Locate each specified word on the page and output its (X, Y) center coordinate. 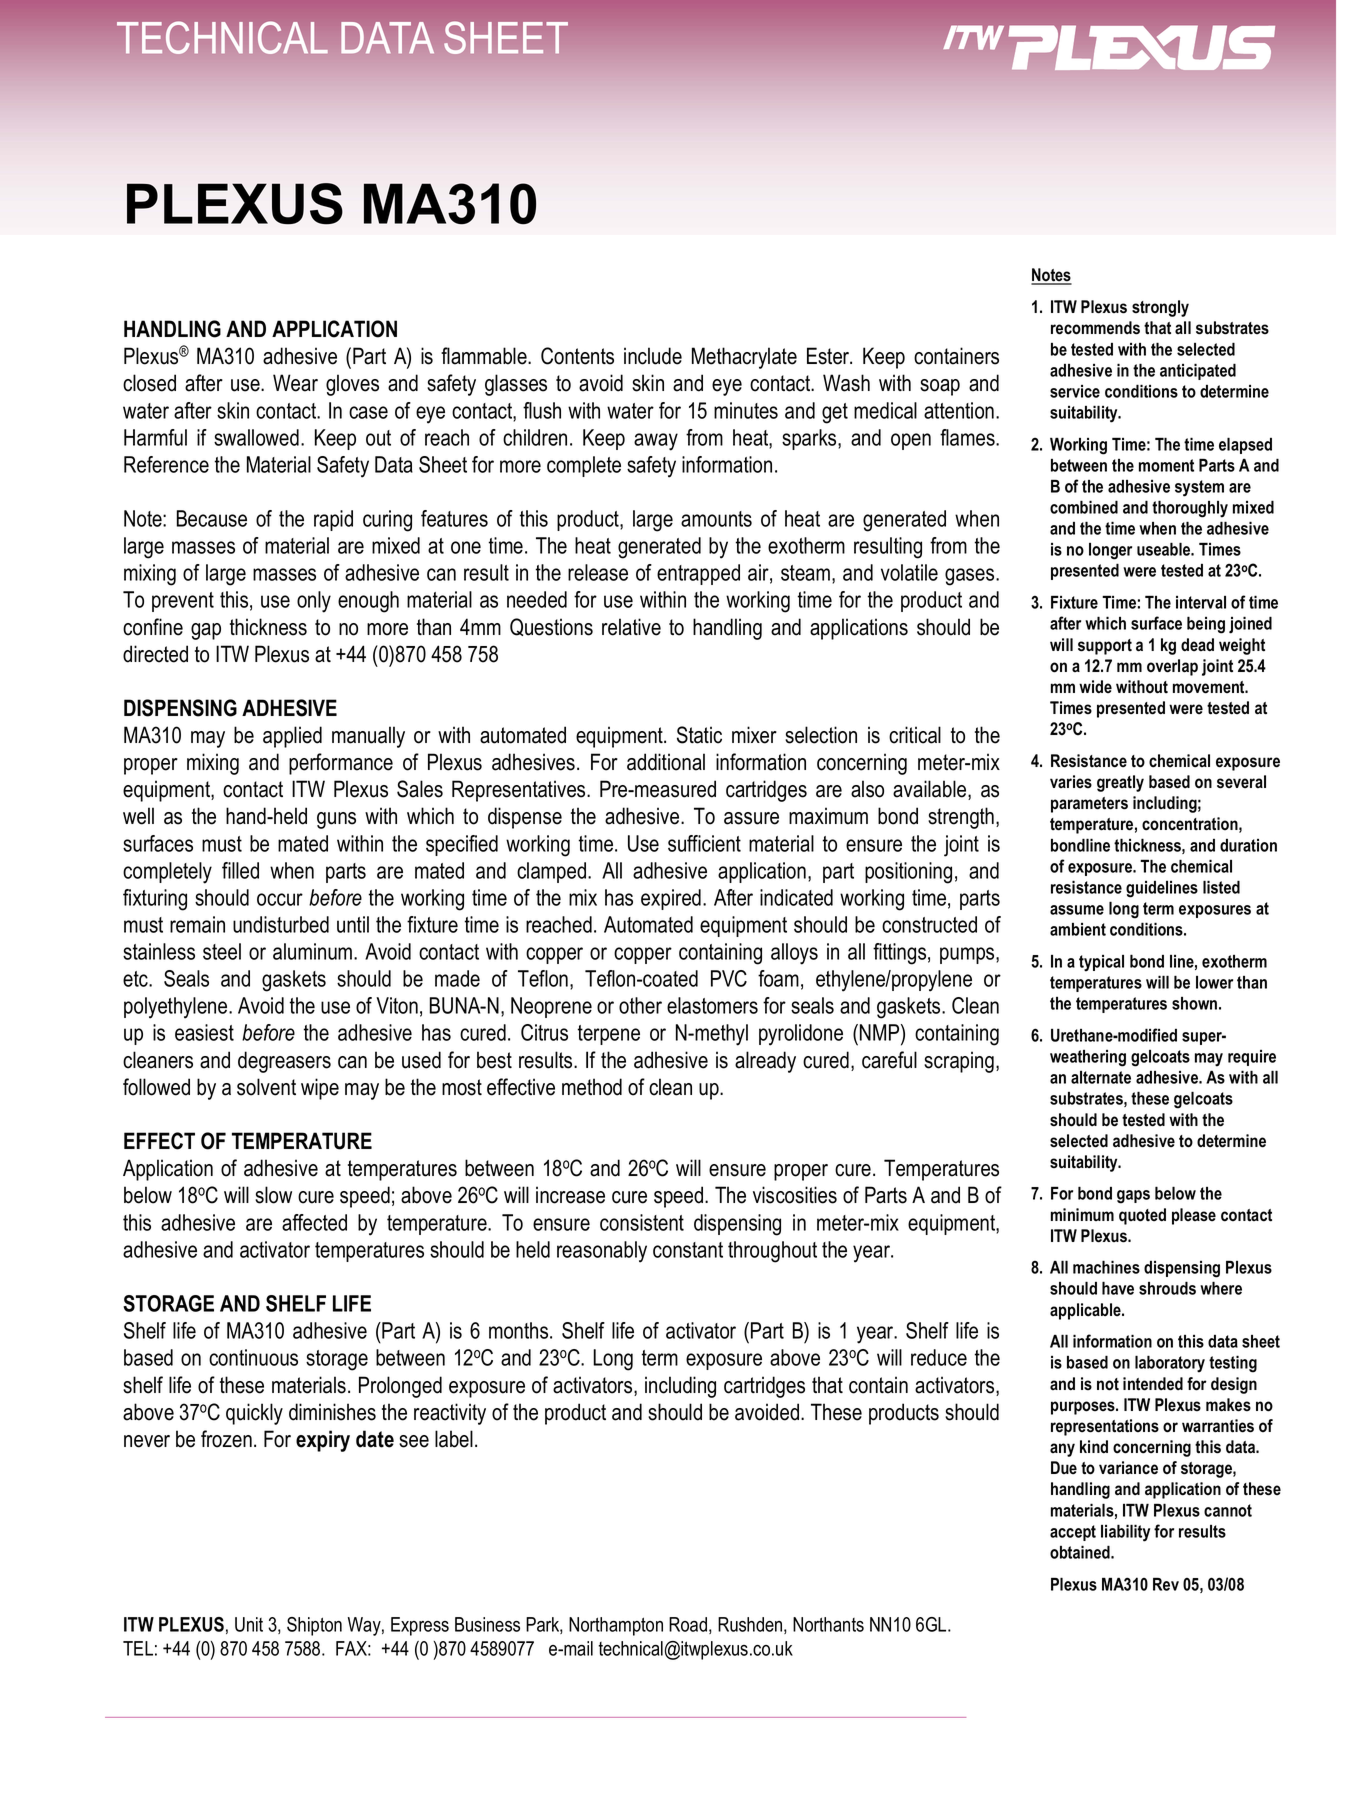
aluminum (314, 951)
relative (631, 627)
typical (1101, 963)
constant (688, 1250)
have (1118, 1288)
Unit (249, 1624)
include (653, 356)
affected (314, 1222)
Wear (295, 383)
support (1105, 647)
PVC (729, 978)
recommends (1095, 328)
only (314, 602)
